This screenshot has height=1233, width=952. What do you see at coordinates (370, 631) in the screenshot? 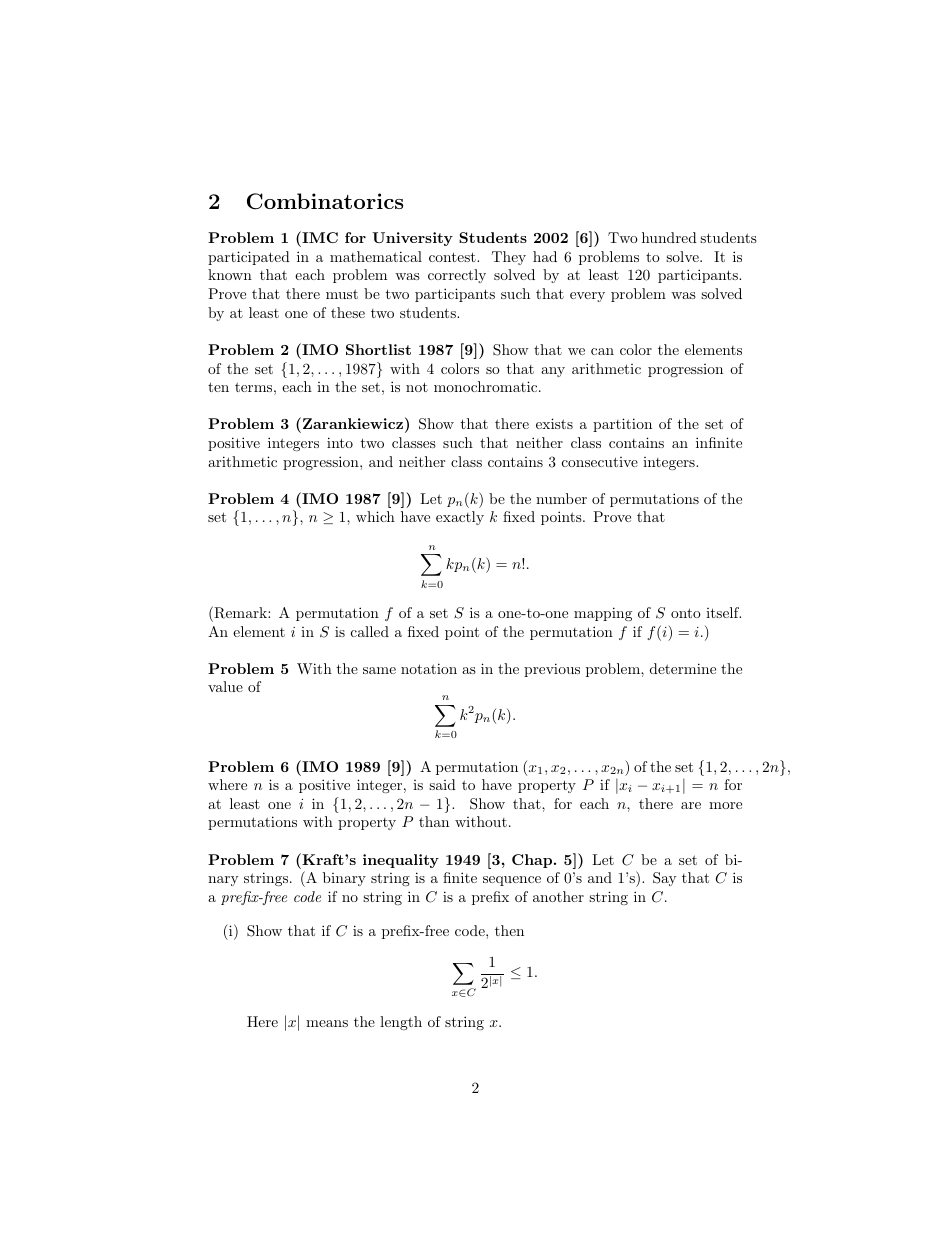
I see `called` at bounding box center [370, 631].
